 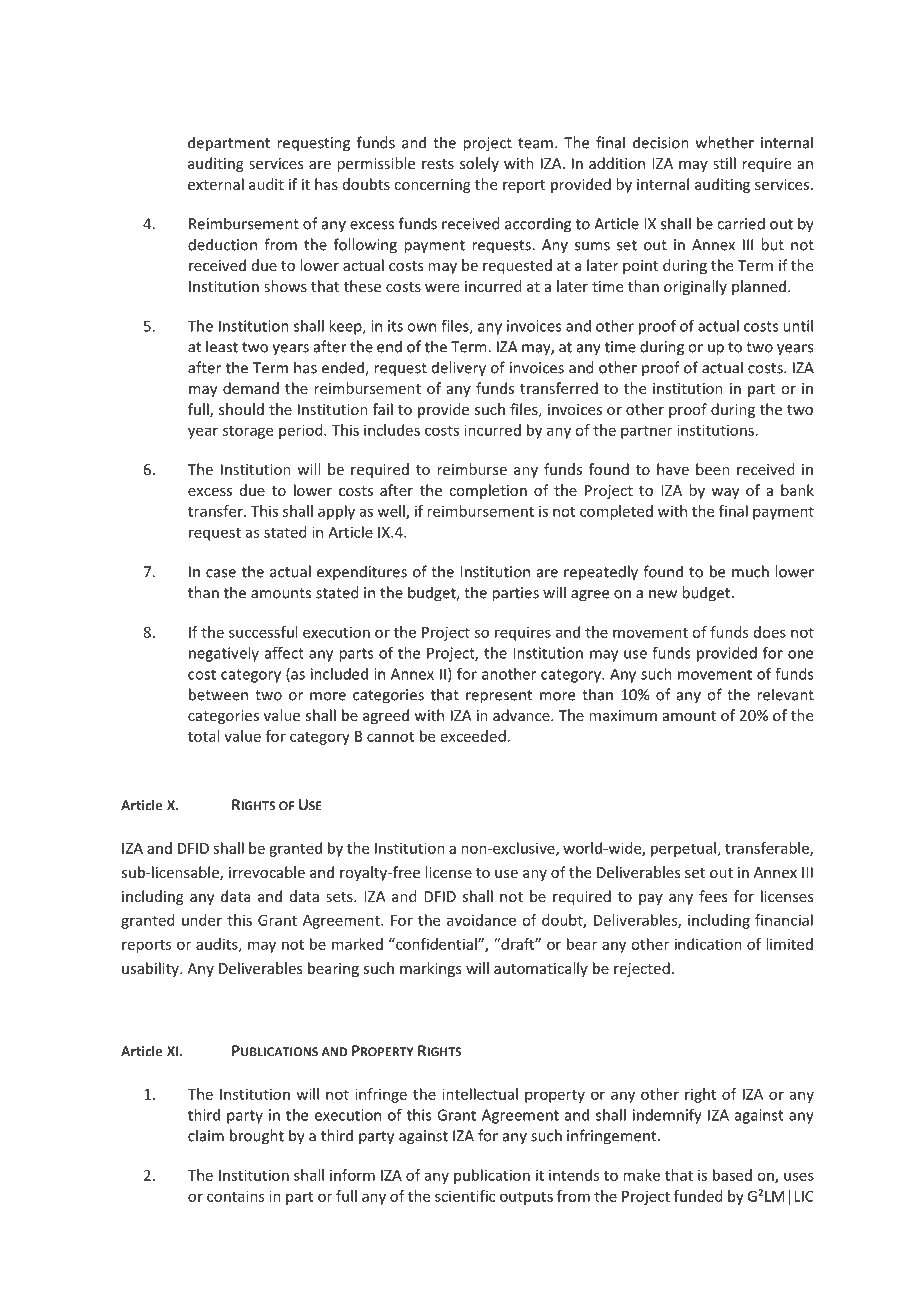 I want to click on exceeded, so click(x=473, y=736).
